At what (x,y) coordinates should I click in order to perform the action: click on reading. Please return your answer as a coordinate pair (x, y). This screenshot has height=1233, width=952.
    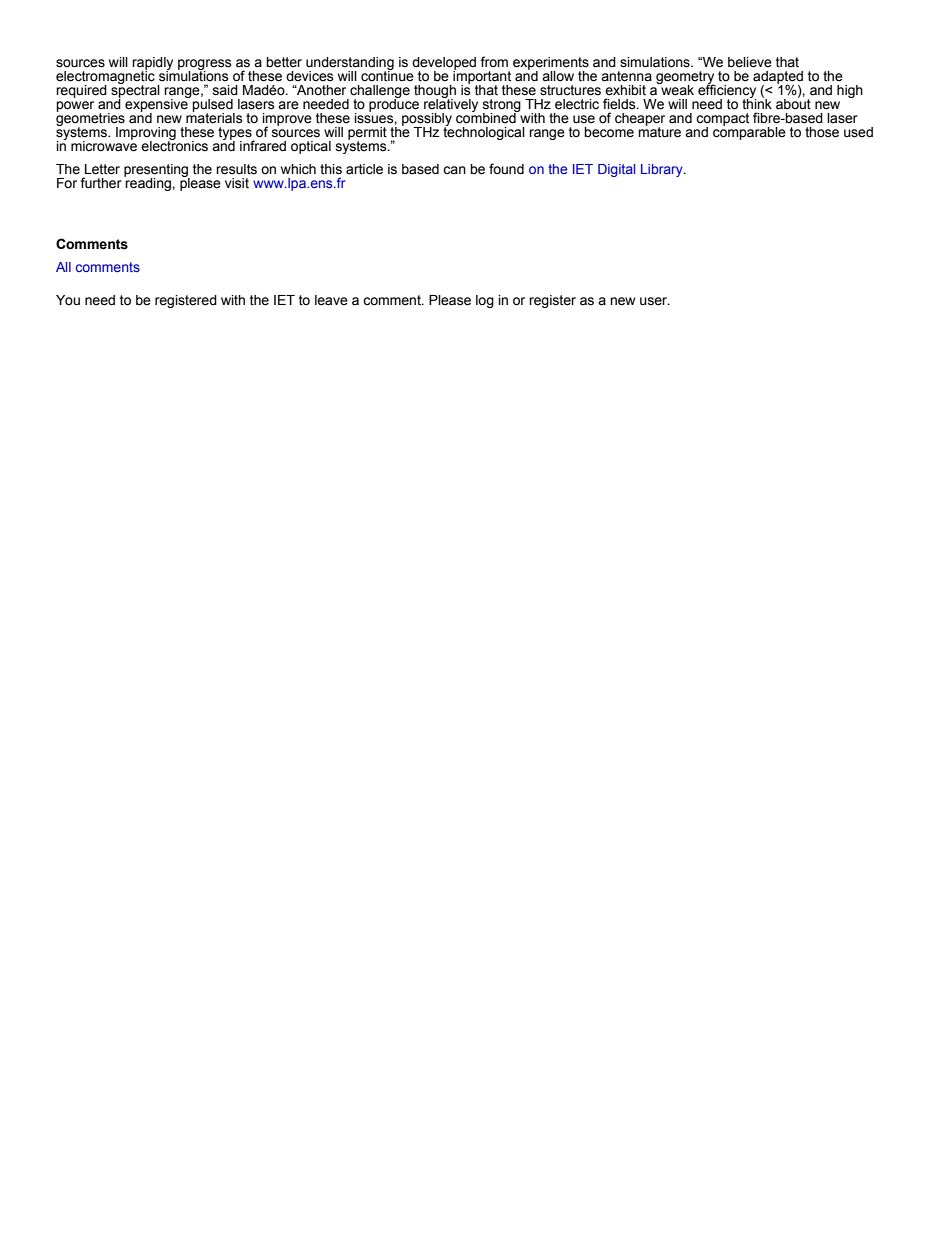
    Looking at the image, I should click on (148, 183).
